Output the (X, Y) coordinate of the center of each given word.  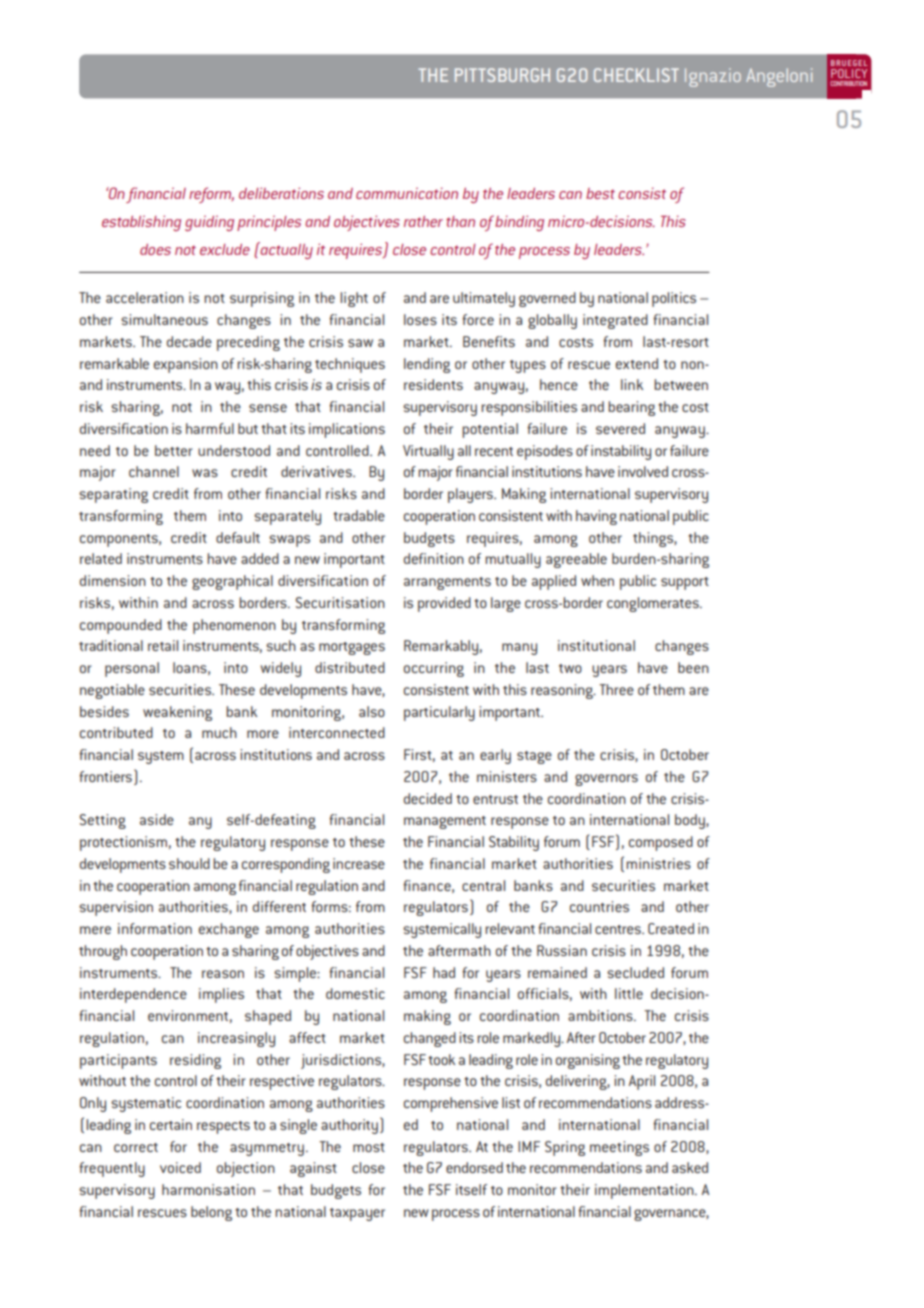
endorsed (474, 1167)
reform (211, 195)
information (155, 928)
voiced (180, 1167)
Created (671, 928)
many (519, 649)
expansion (186, 365)
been (693, 667)
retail (163, 645)
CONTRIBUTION (848, 83)
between (681, 384)
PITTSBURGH (502, 75)
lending (427, 365)
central (483, 885)
